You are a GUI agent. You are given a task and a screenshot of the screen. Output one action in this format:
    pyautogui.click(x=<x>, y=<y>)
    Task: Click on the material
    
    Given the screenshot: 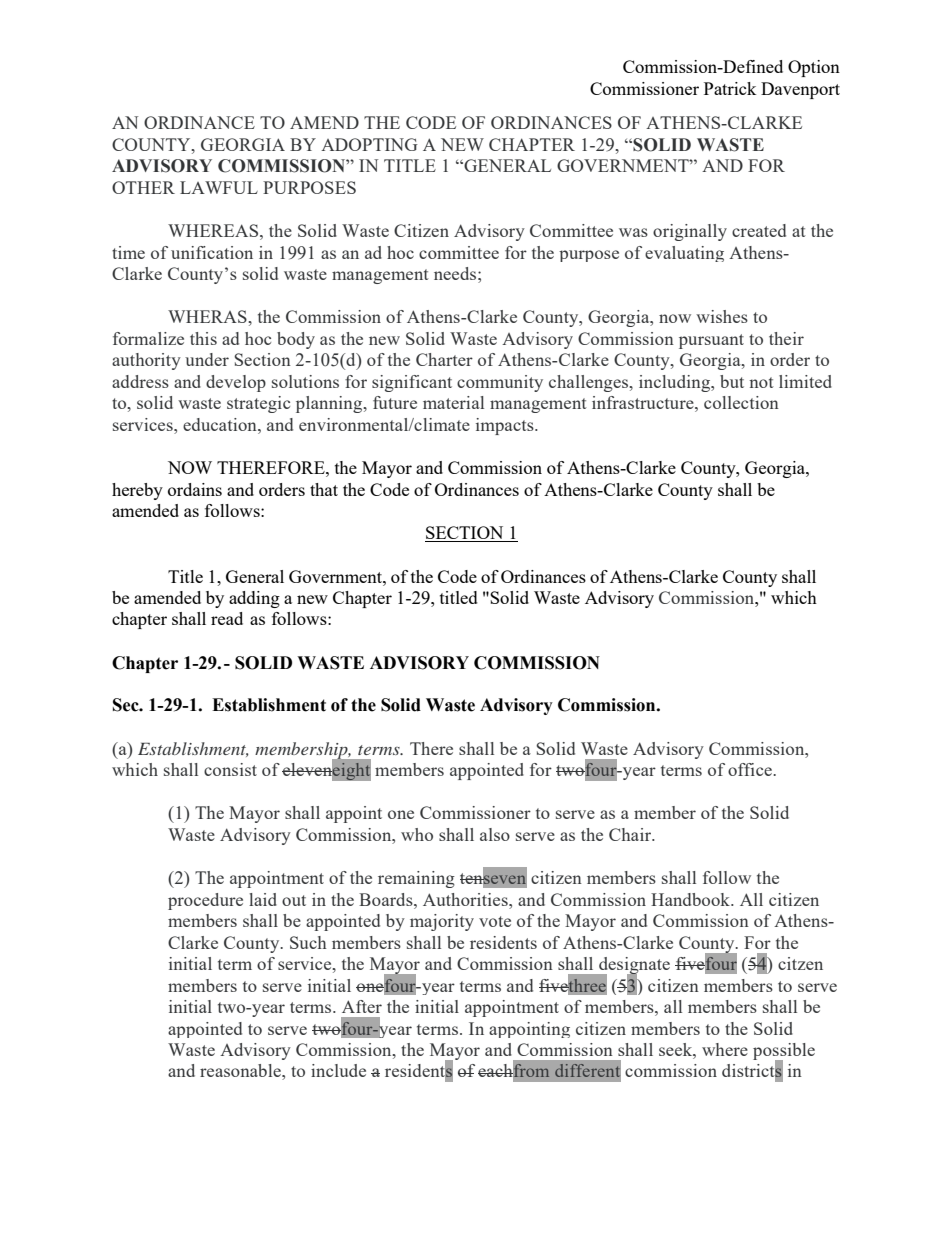 What is the action you would take?
    pyautogui.click(x=453, y=402)
